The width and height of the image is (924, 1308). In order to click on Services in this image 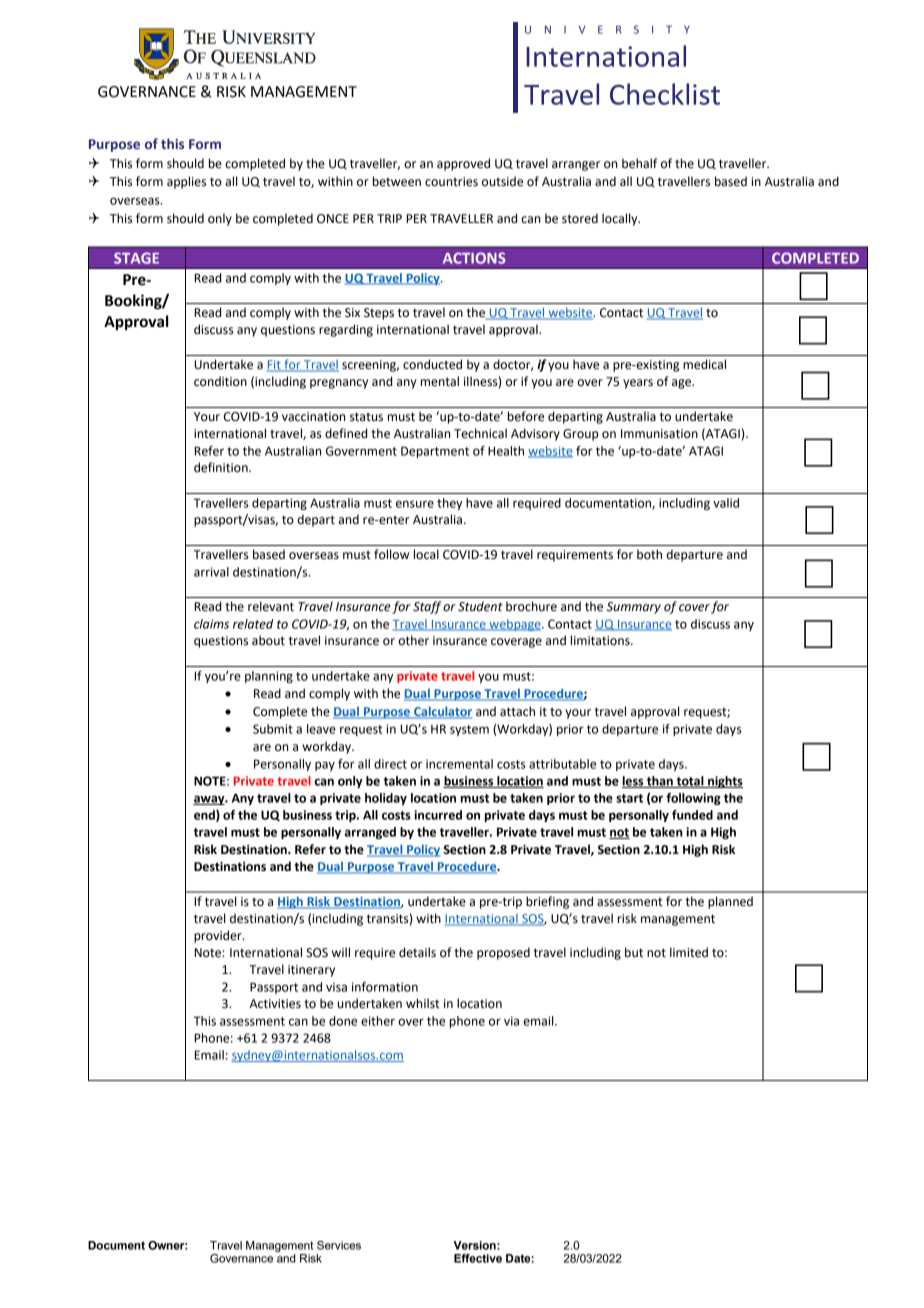, I will do `click(339, 1245)`.
